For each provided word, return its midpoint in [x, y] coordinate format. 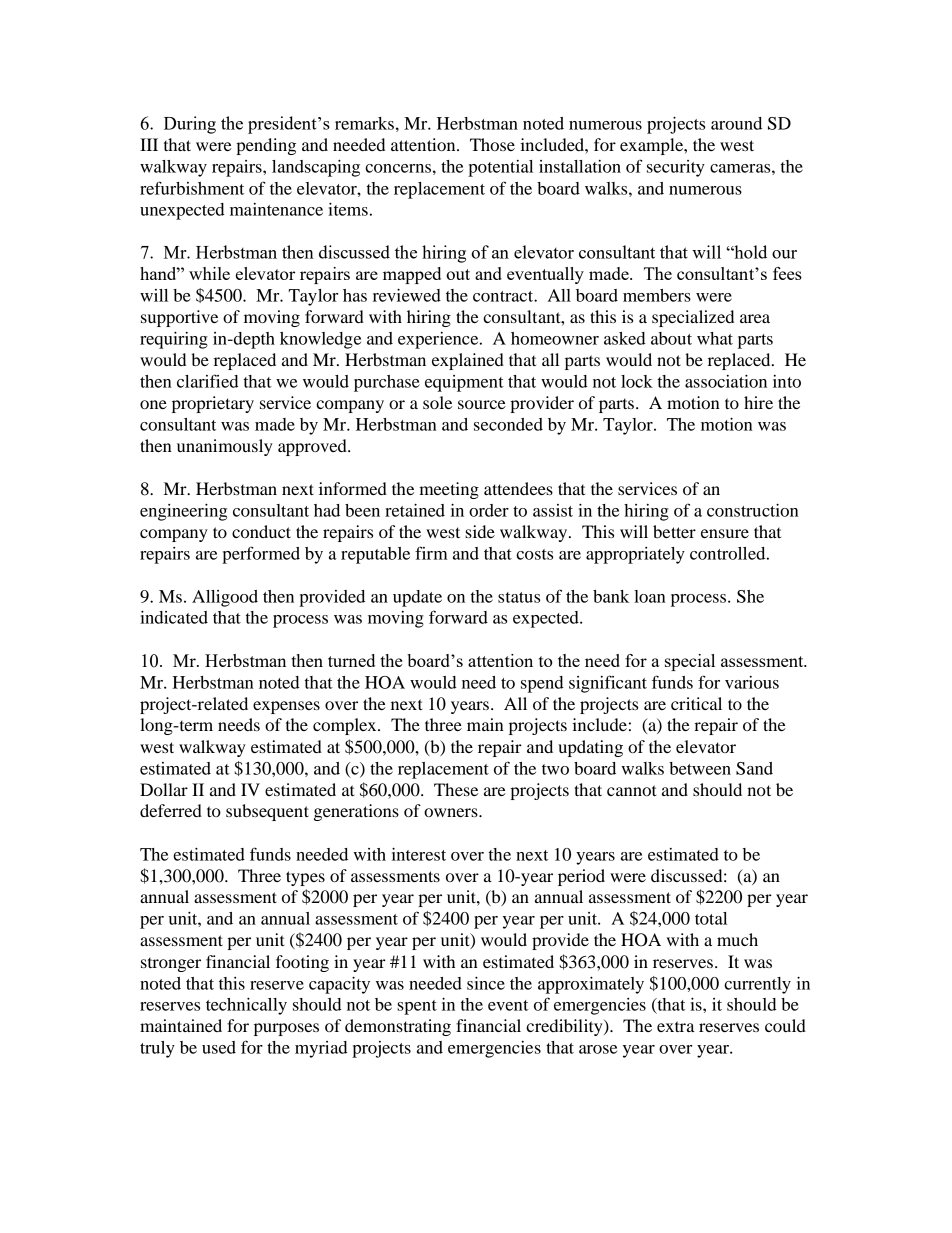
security [676, 168]
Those [492, 144]
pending [266, 146]
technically [246, 1006]
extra [676, 1026]
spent [417, 1007]
